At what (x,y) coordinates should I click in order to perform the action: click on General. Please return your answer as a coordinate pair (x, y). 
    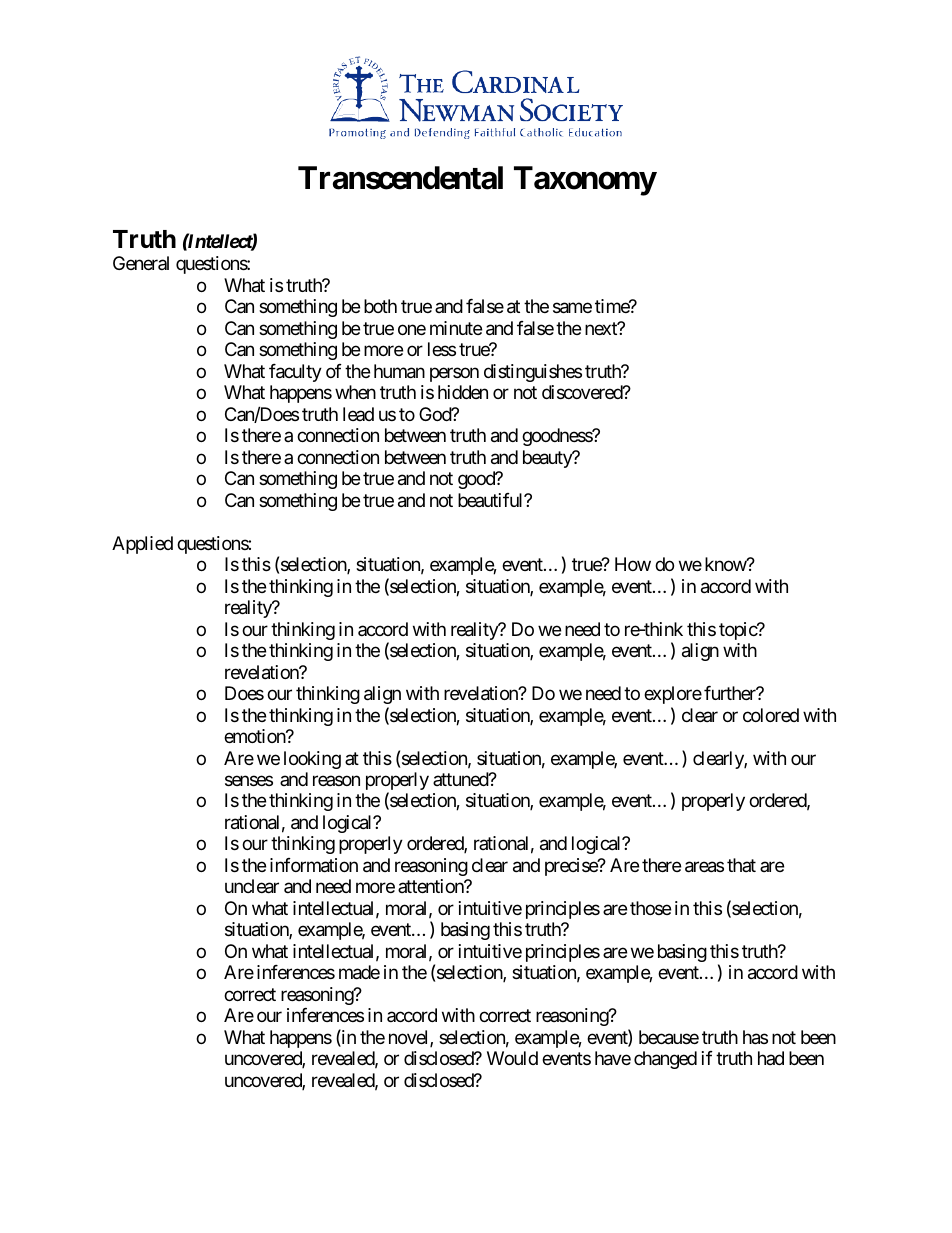
    Looking at the image, I should click on (141, 263).
